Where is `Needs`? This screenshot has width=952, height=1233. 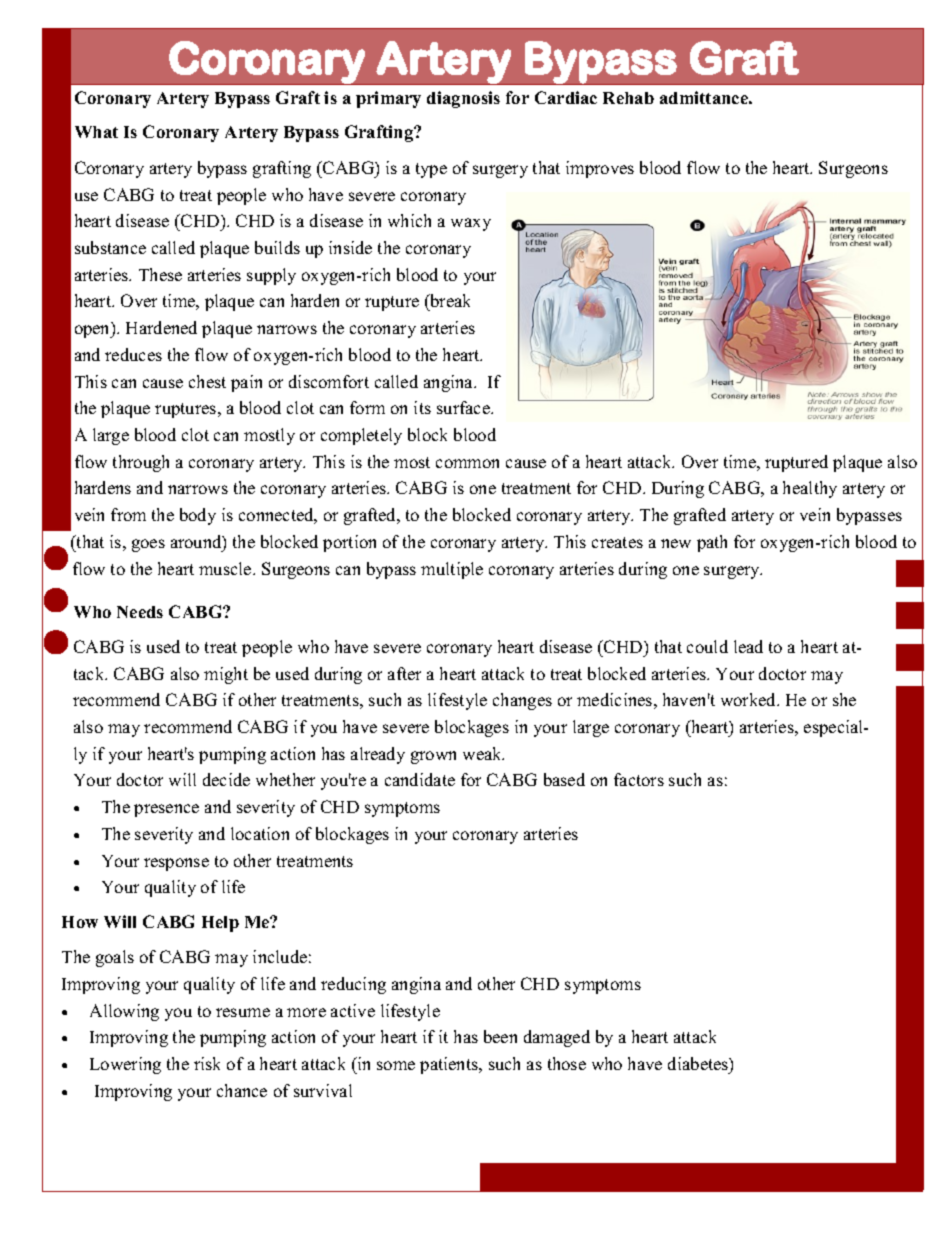 Needs is located at coordinates (140, 612).
